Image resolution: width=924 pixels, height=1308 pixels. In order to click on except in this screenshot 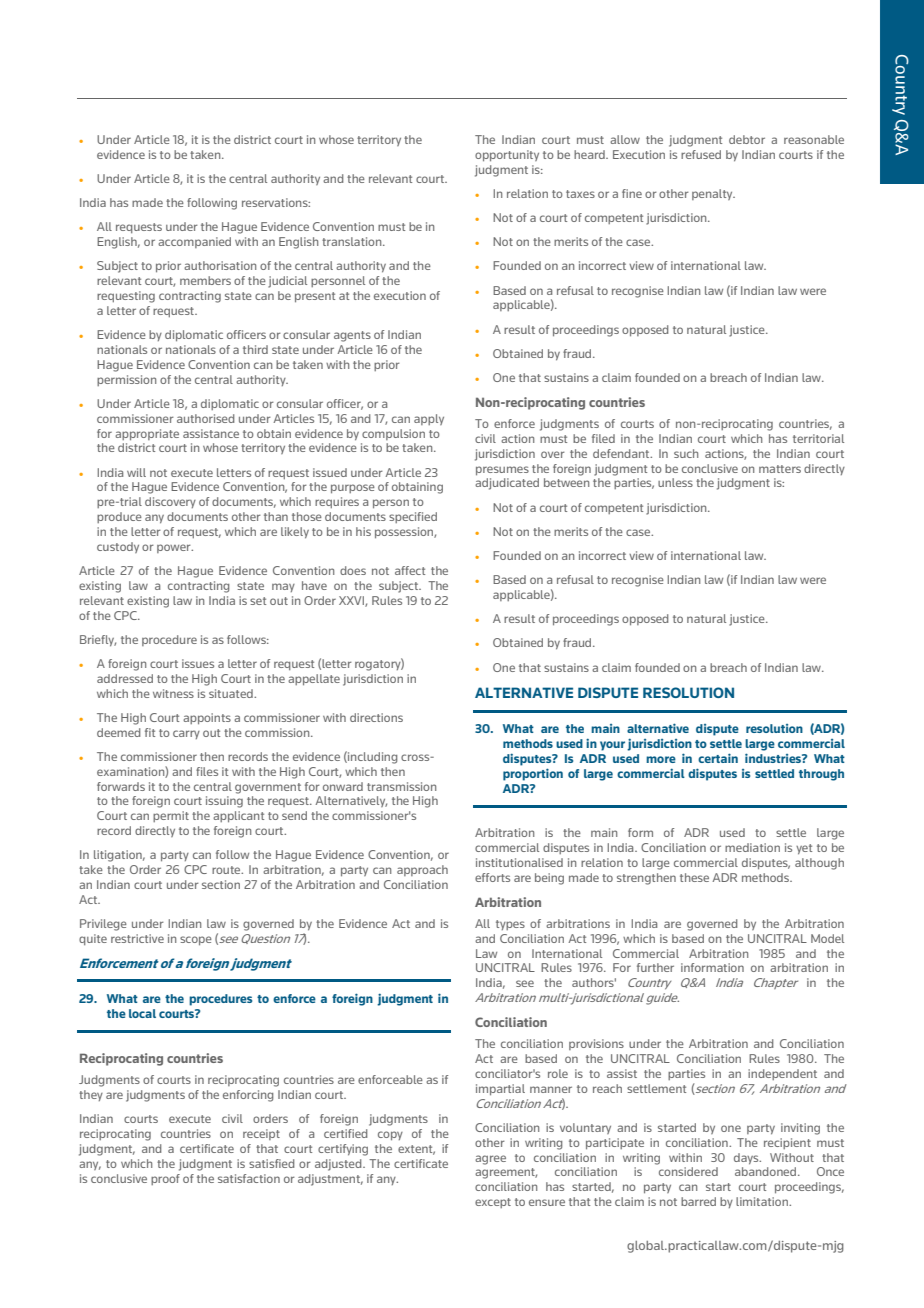, I will do `click(493, 1203)`.
